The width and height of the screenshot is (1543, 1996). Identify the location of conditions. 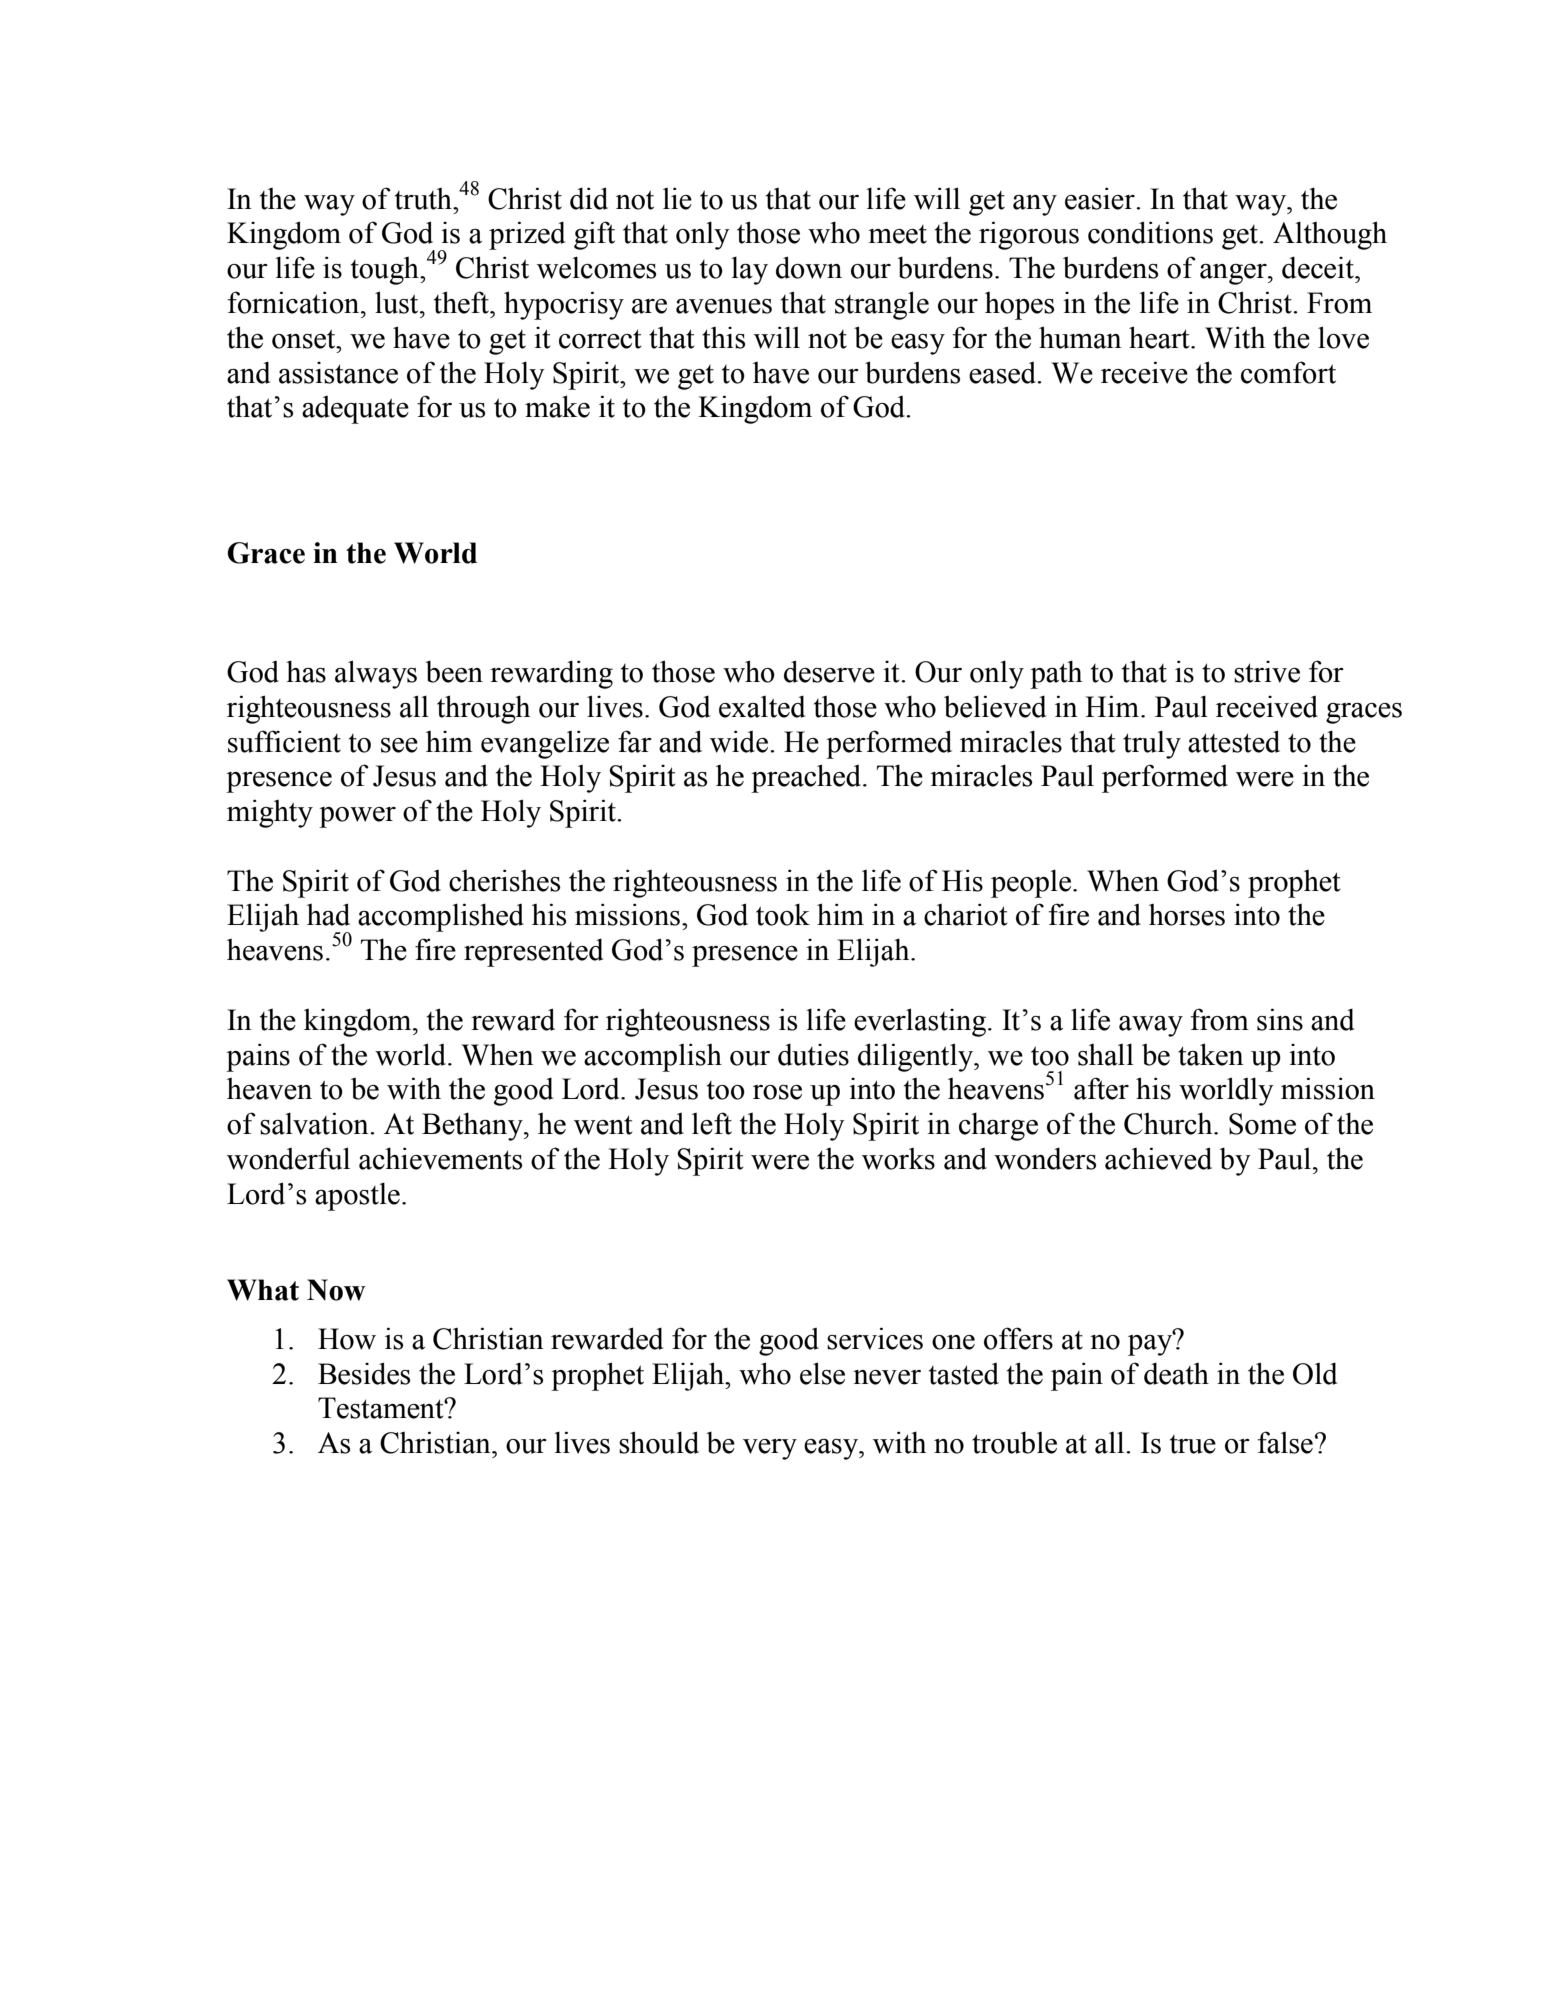
(1150, 232).
